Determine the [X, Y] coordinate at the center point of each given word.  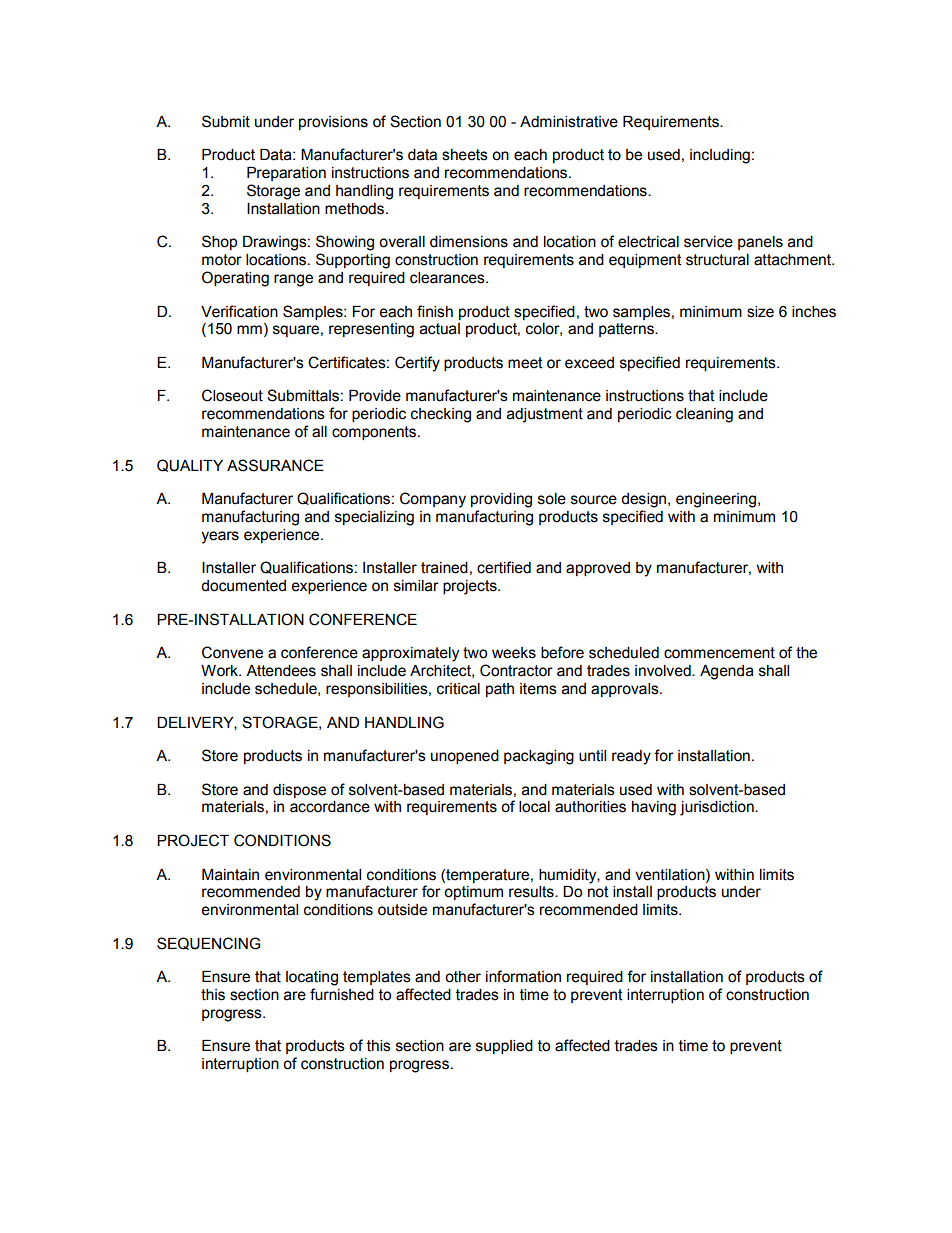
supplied [504, 1047]
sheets [465, 155]
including [720, 156]
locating [312, 978]
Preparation [286, 174]
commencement [719, 653]
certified [504, 567]
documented [243, 586]
